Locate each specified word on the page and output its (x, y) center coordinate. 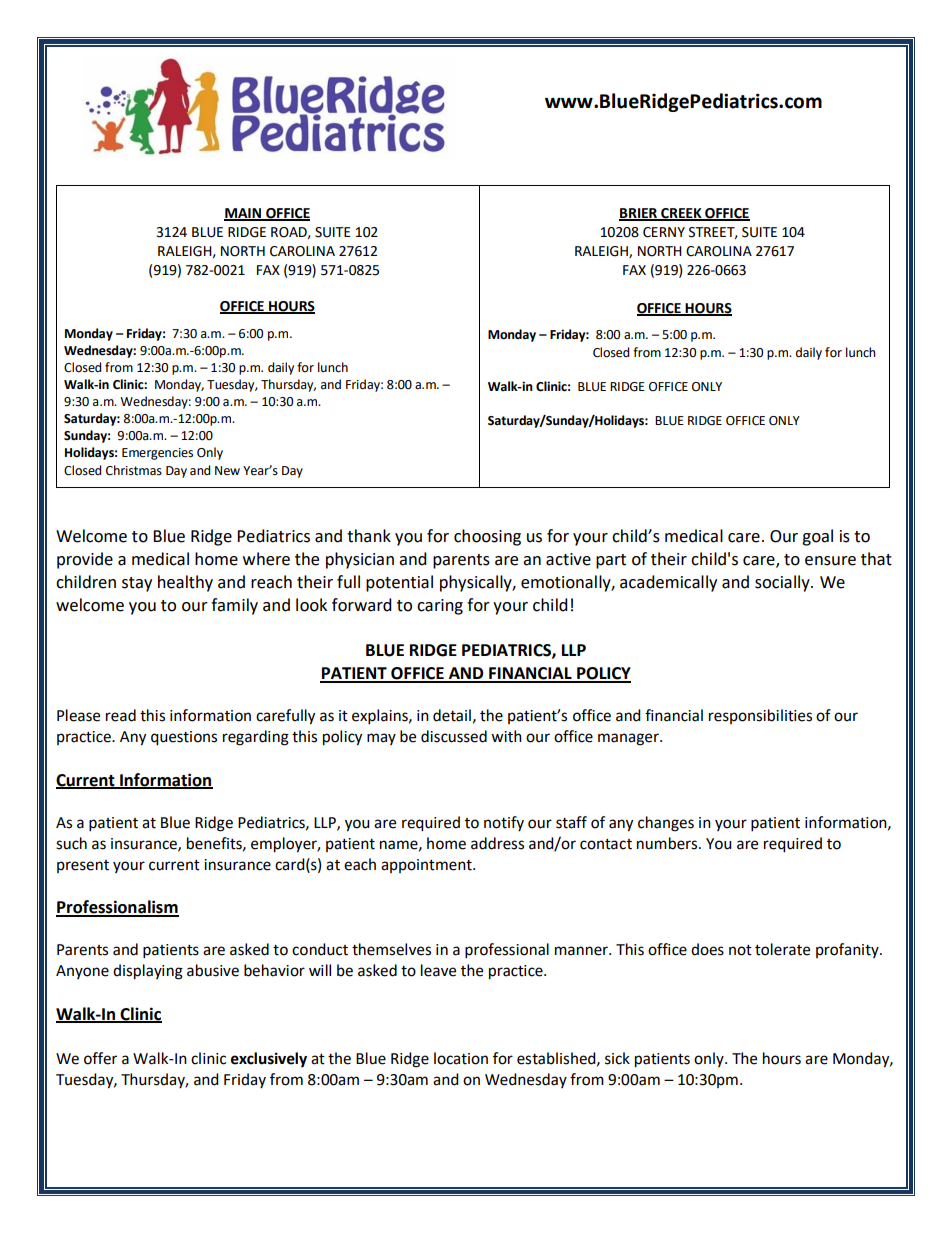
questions (184, 738)
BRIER (639, 214)
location (461, 1058)
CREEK (681, 214)
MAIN (243, 214)
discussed (454, 736)
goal (817, 537)
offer (100, 1058)
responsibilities (760, 716)
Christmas (134, 470)
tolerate (782, 949)
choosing (487, 537)
